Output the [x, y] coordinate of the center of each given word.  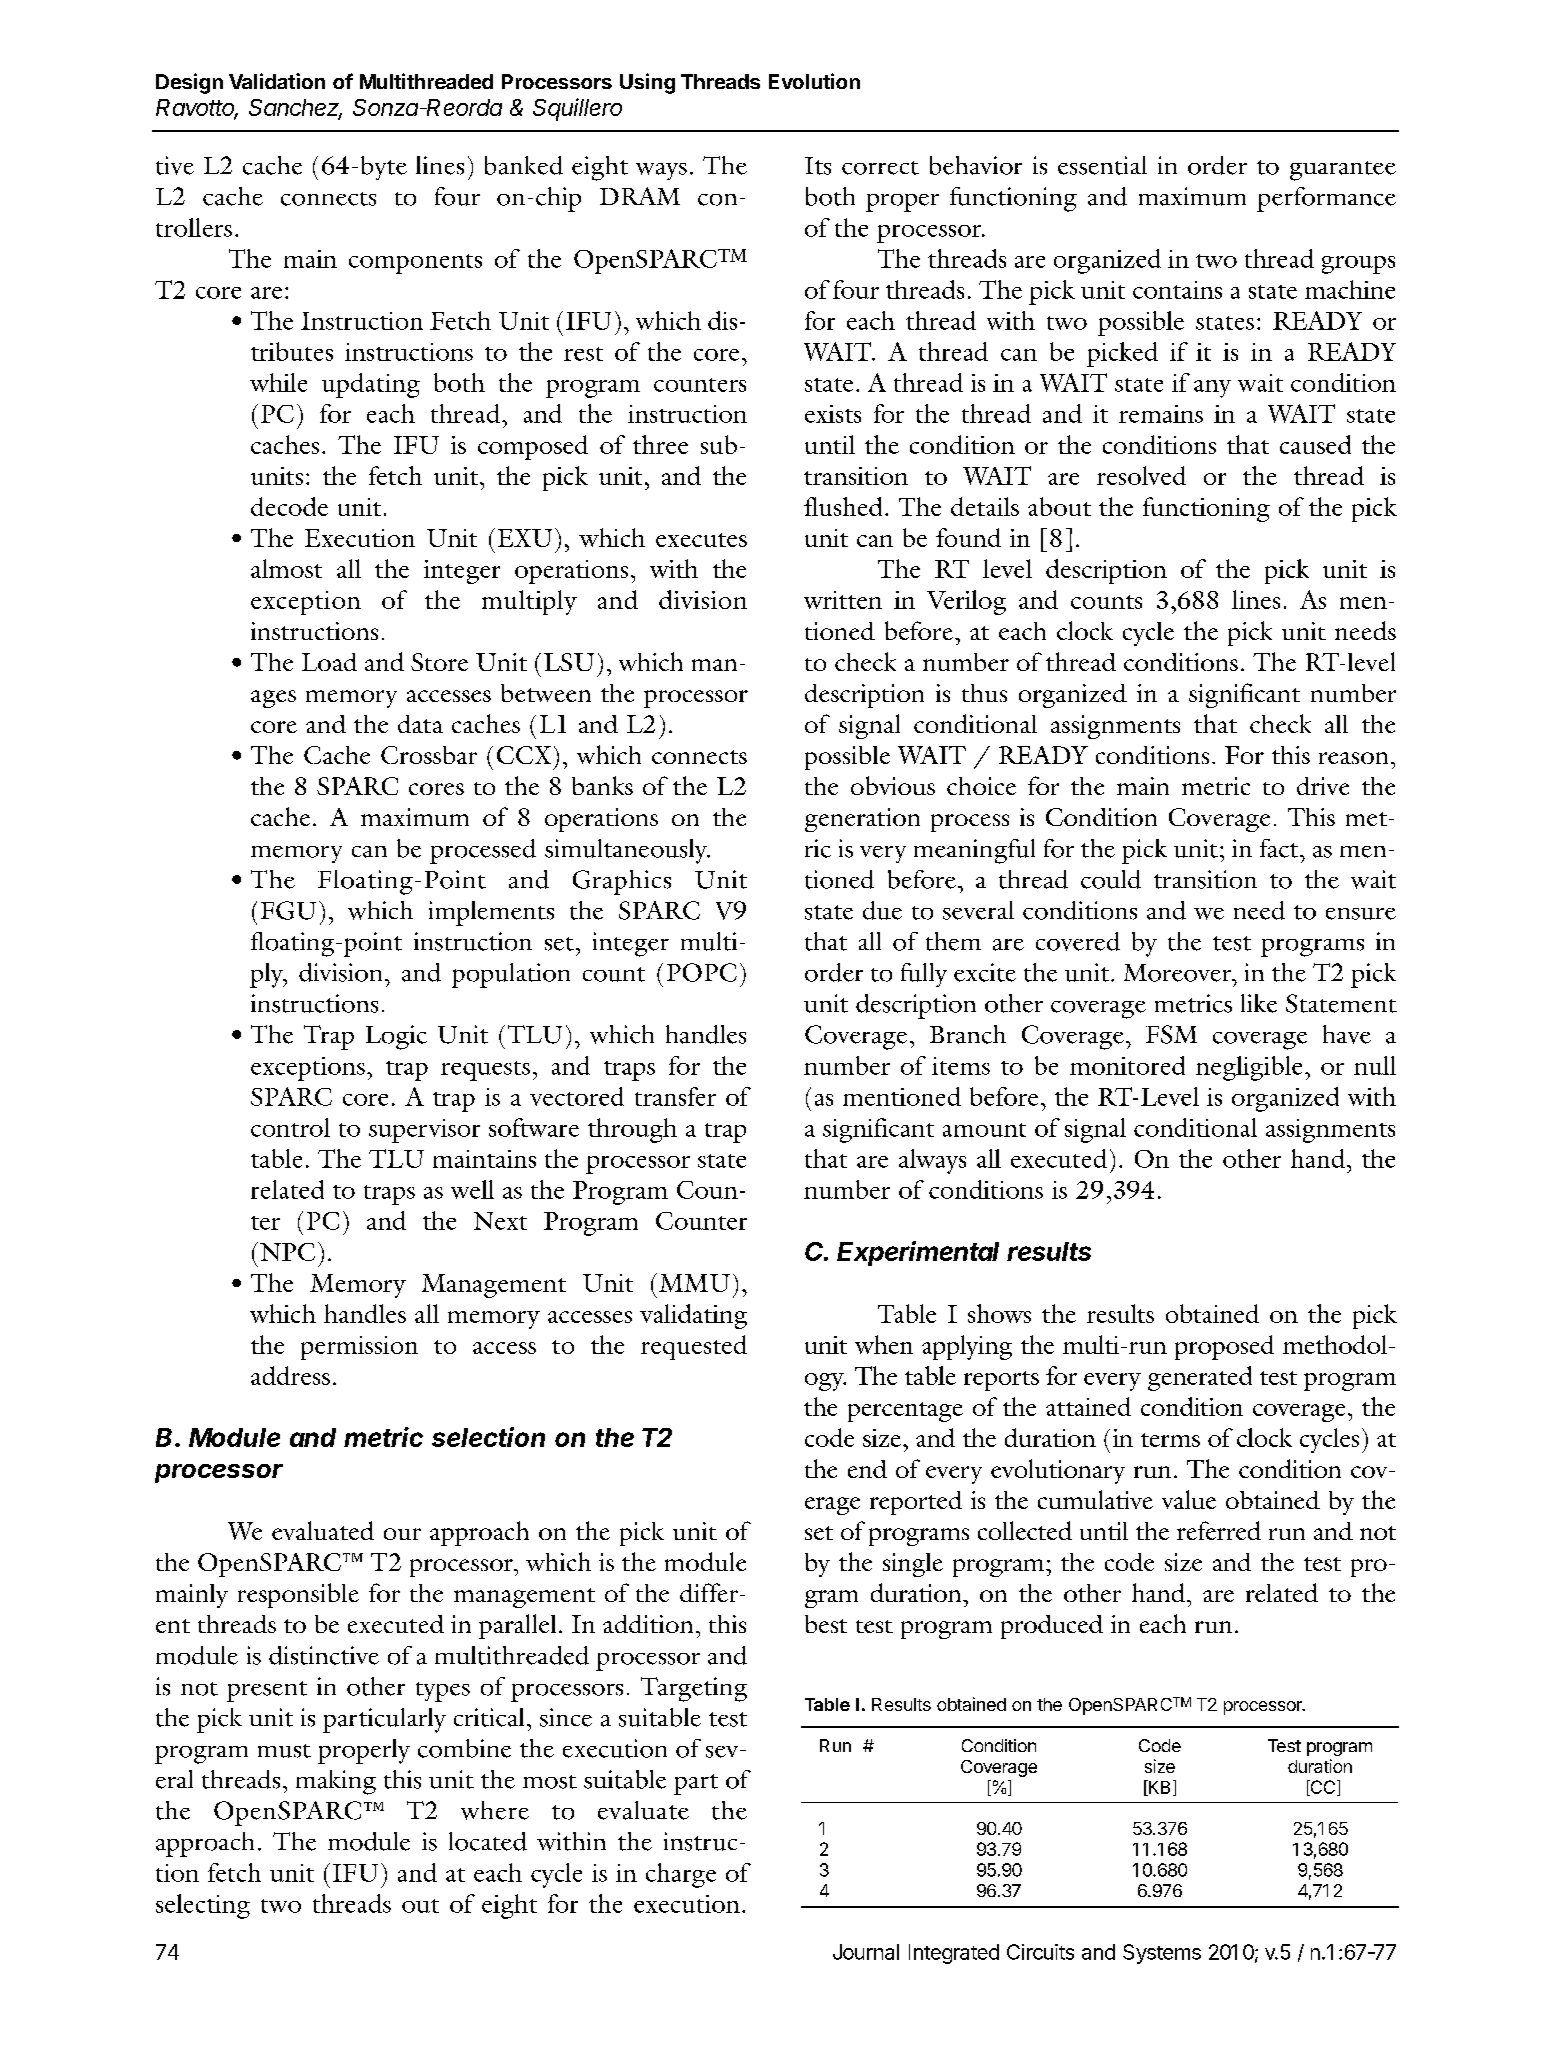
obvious [893, 785]
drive [1323, 786]
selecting [203, 1906]
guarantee [1343, 171]
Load [329, 662]
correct [880, 168]
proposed [1224, 1347]
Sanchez [295, 109]
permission [359, 1348]
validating [693, 1316]
